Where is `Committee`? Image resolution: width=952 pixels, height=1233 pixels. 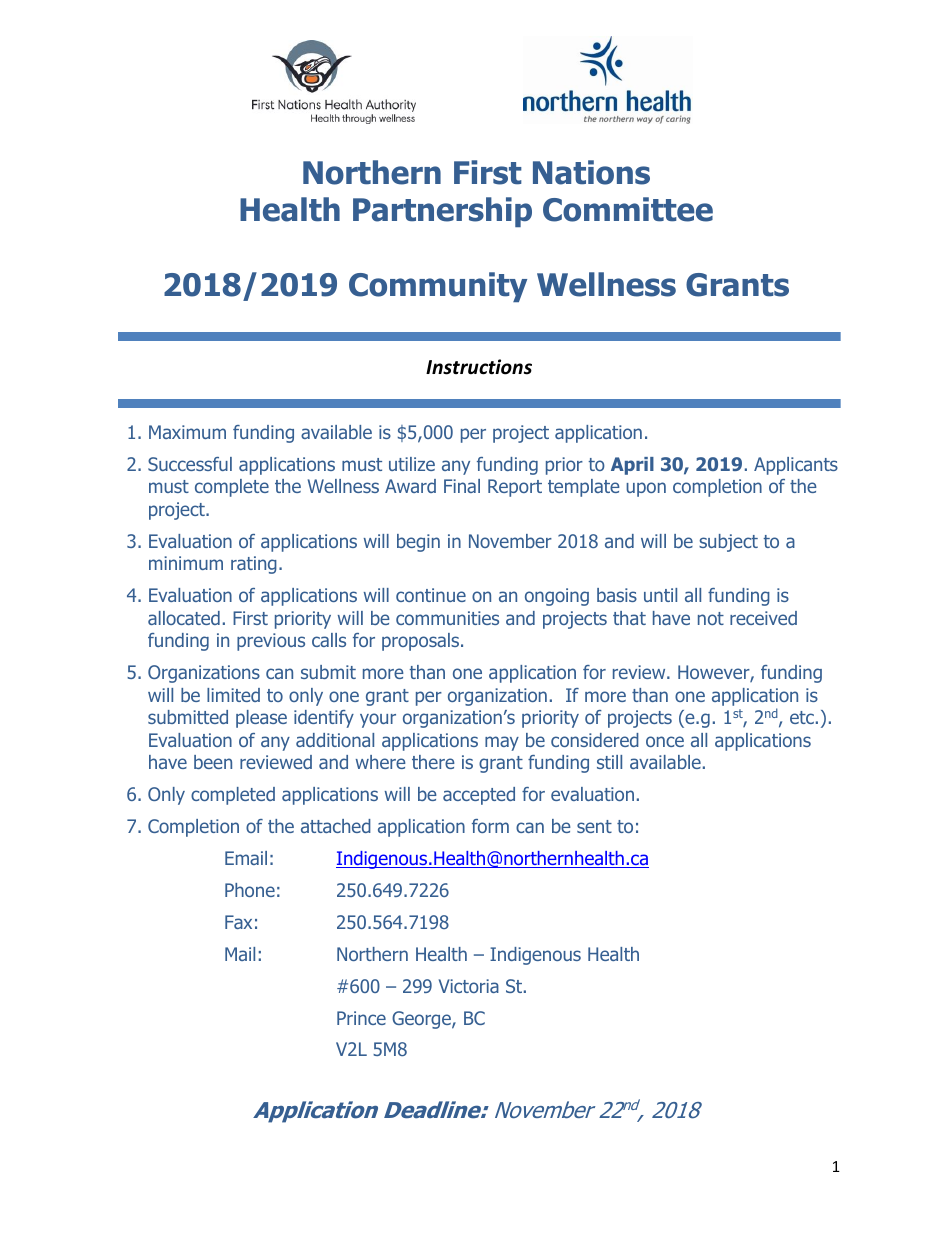 Committee is located at coordinates (628, 209).
